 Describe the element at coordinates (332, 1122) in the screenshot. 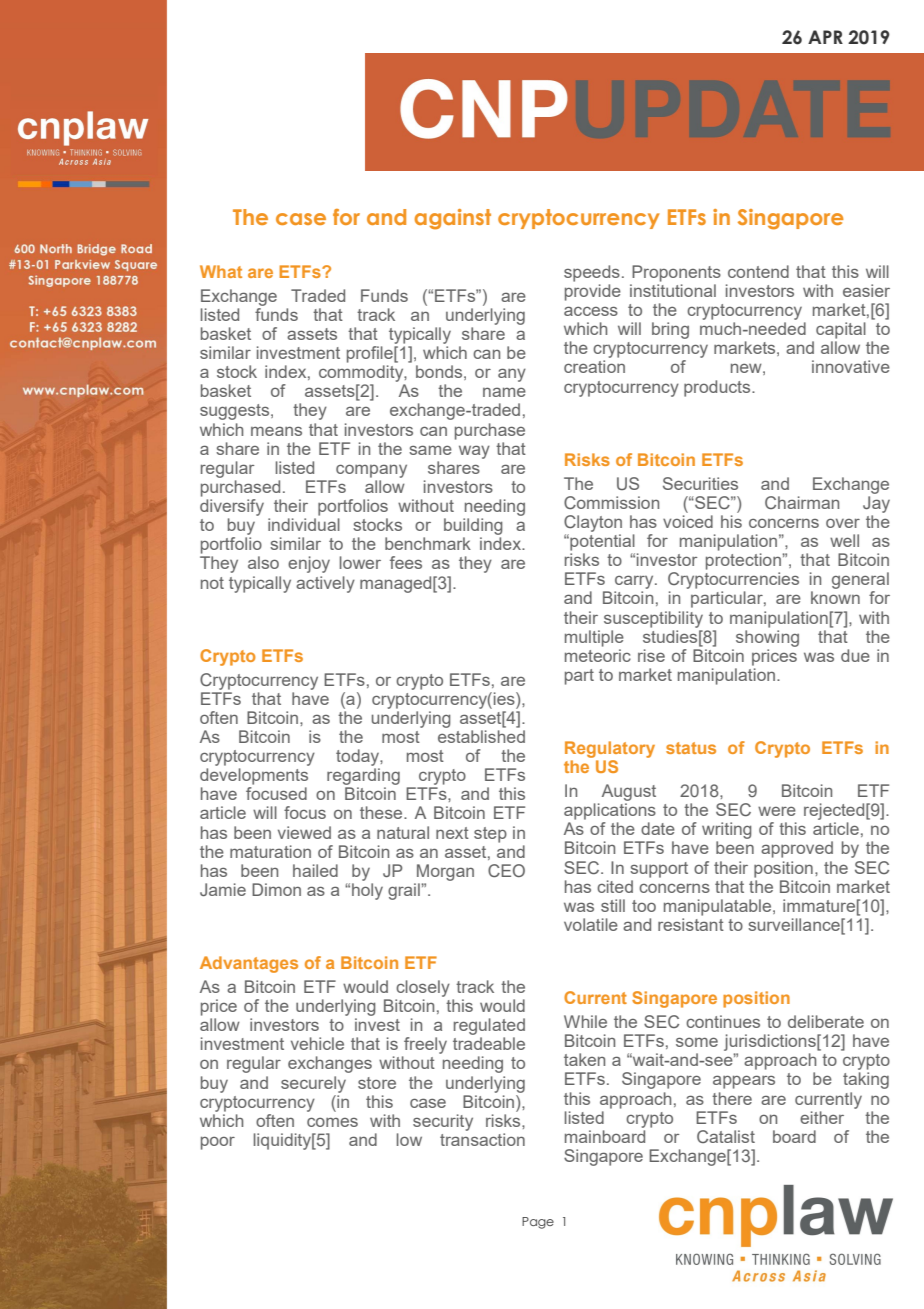

I see `comes` at that location.
